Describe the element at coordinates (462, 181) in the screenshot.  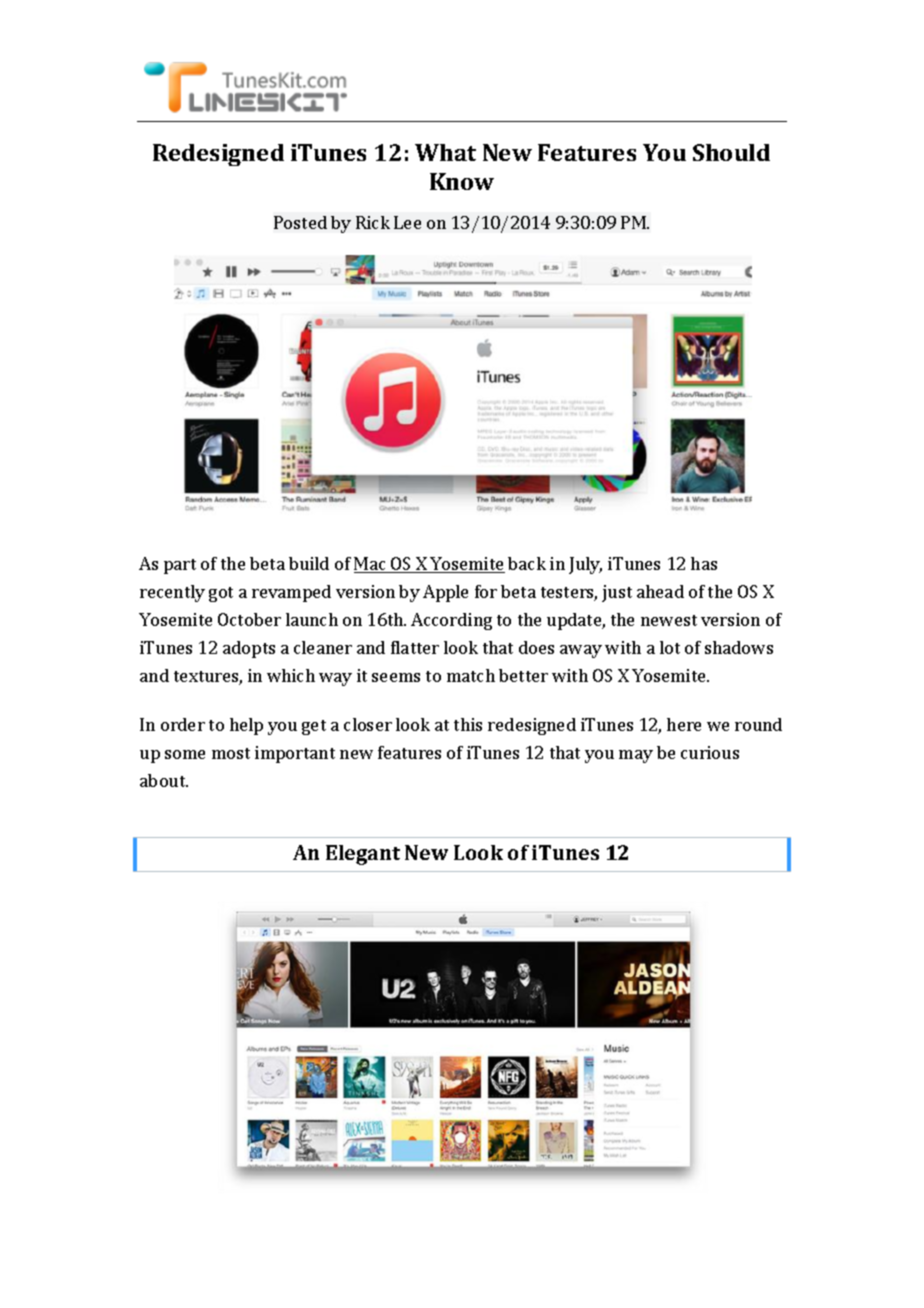
I see `Know` at that location.
